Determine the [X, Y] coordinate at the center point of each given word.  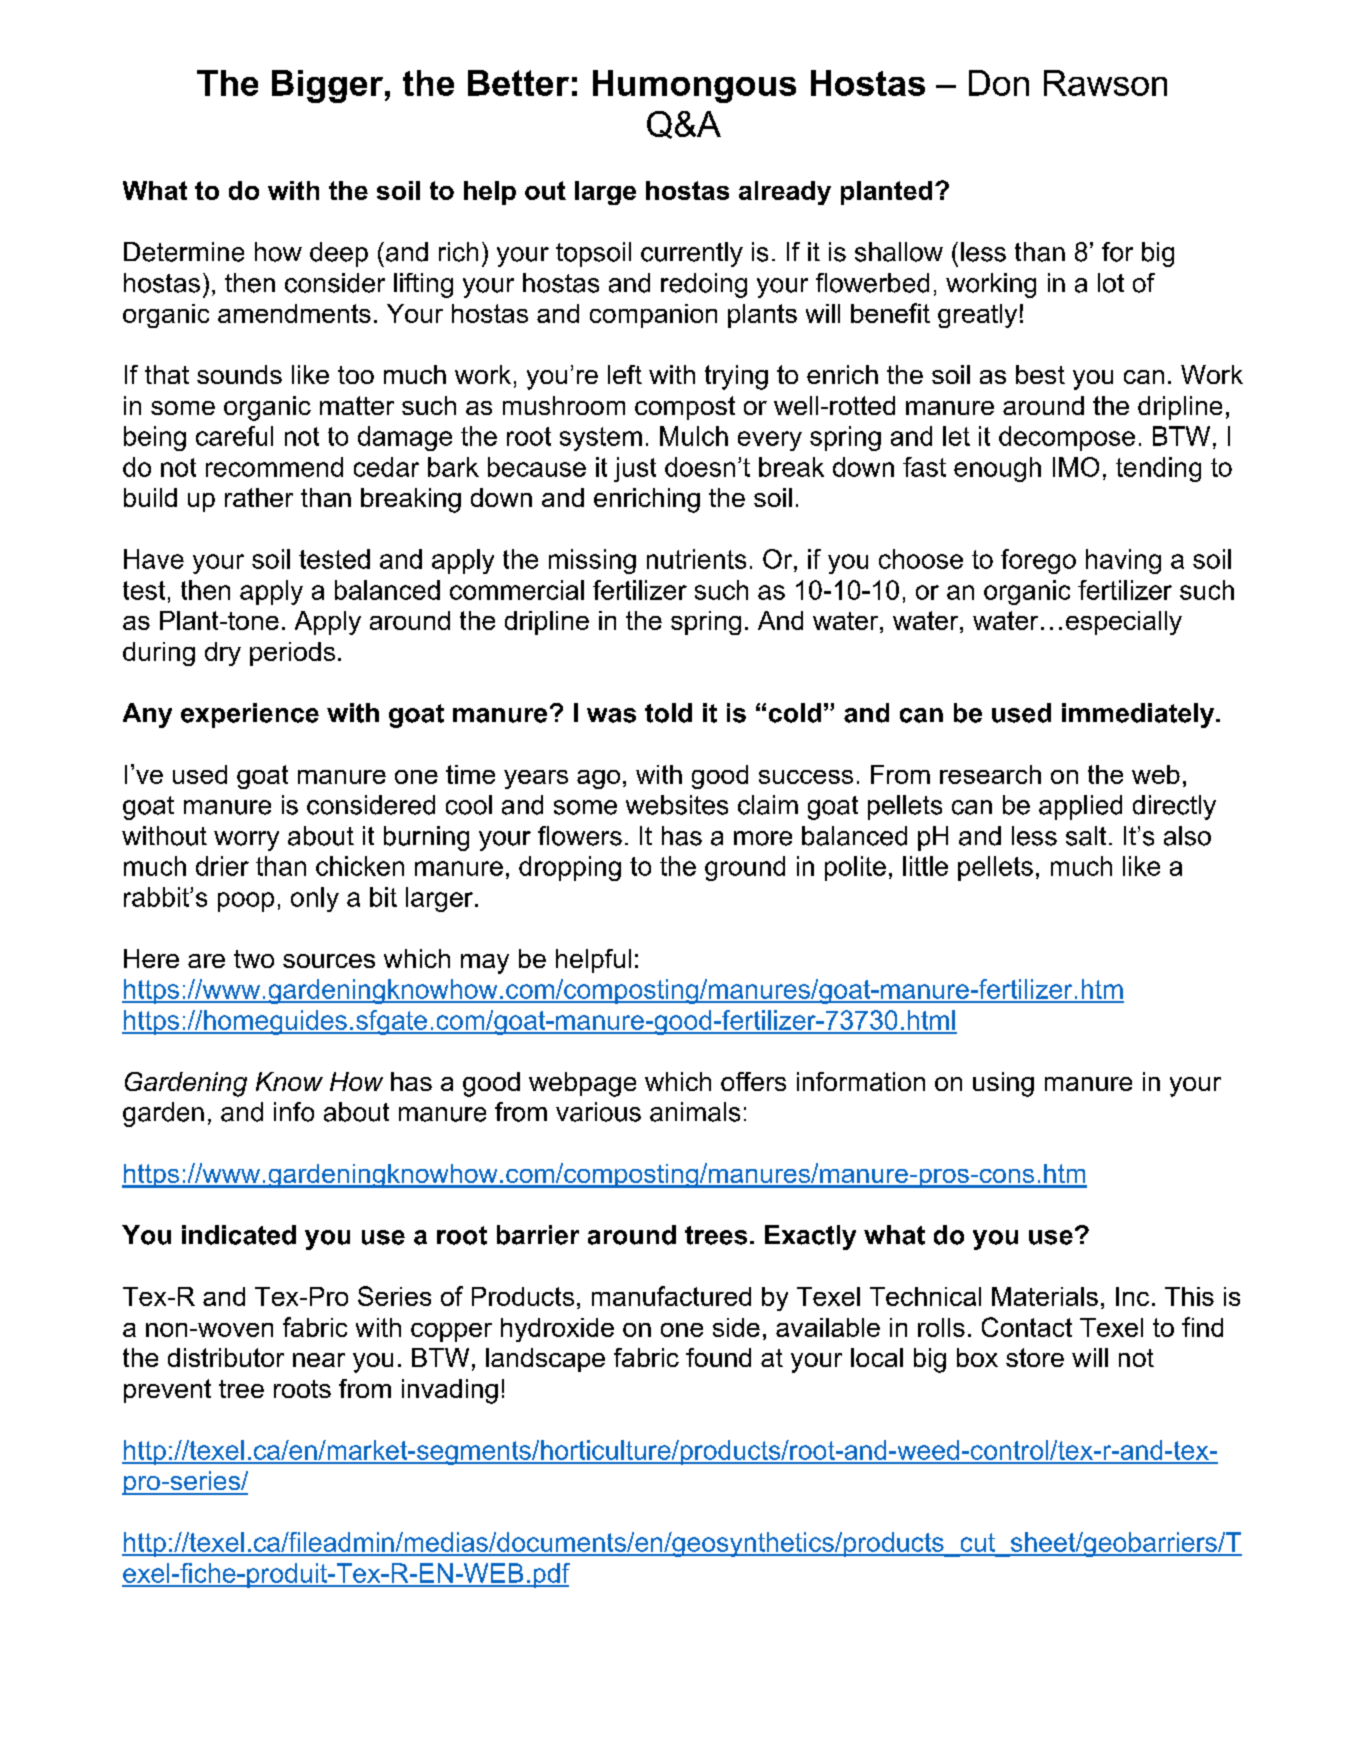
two [254, 959]
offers [753, 1081]
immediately [1139, 715]
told [668, 713]
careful [234, 436]
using [1003, 1084]
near [319, 1360]
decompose [1067, 438]
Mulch [694, 436]
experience [250, 715]
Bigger [327, 86]
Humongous [694, 86]
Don [999, 83]
